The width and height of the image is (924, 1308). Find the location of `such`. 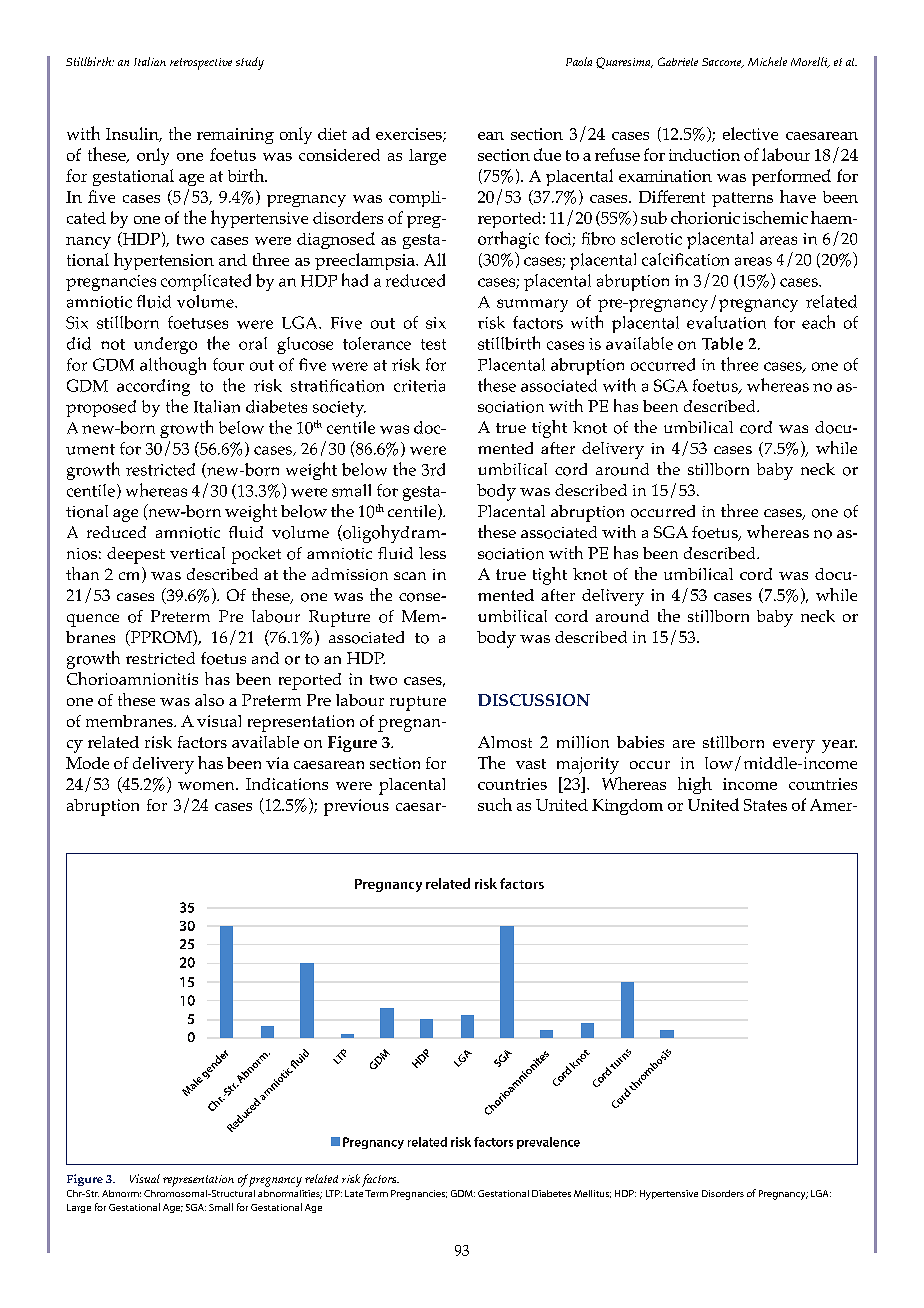

such is located at coordinates (495, 804).
